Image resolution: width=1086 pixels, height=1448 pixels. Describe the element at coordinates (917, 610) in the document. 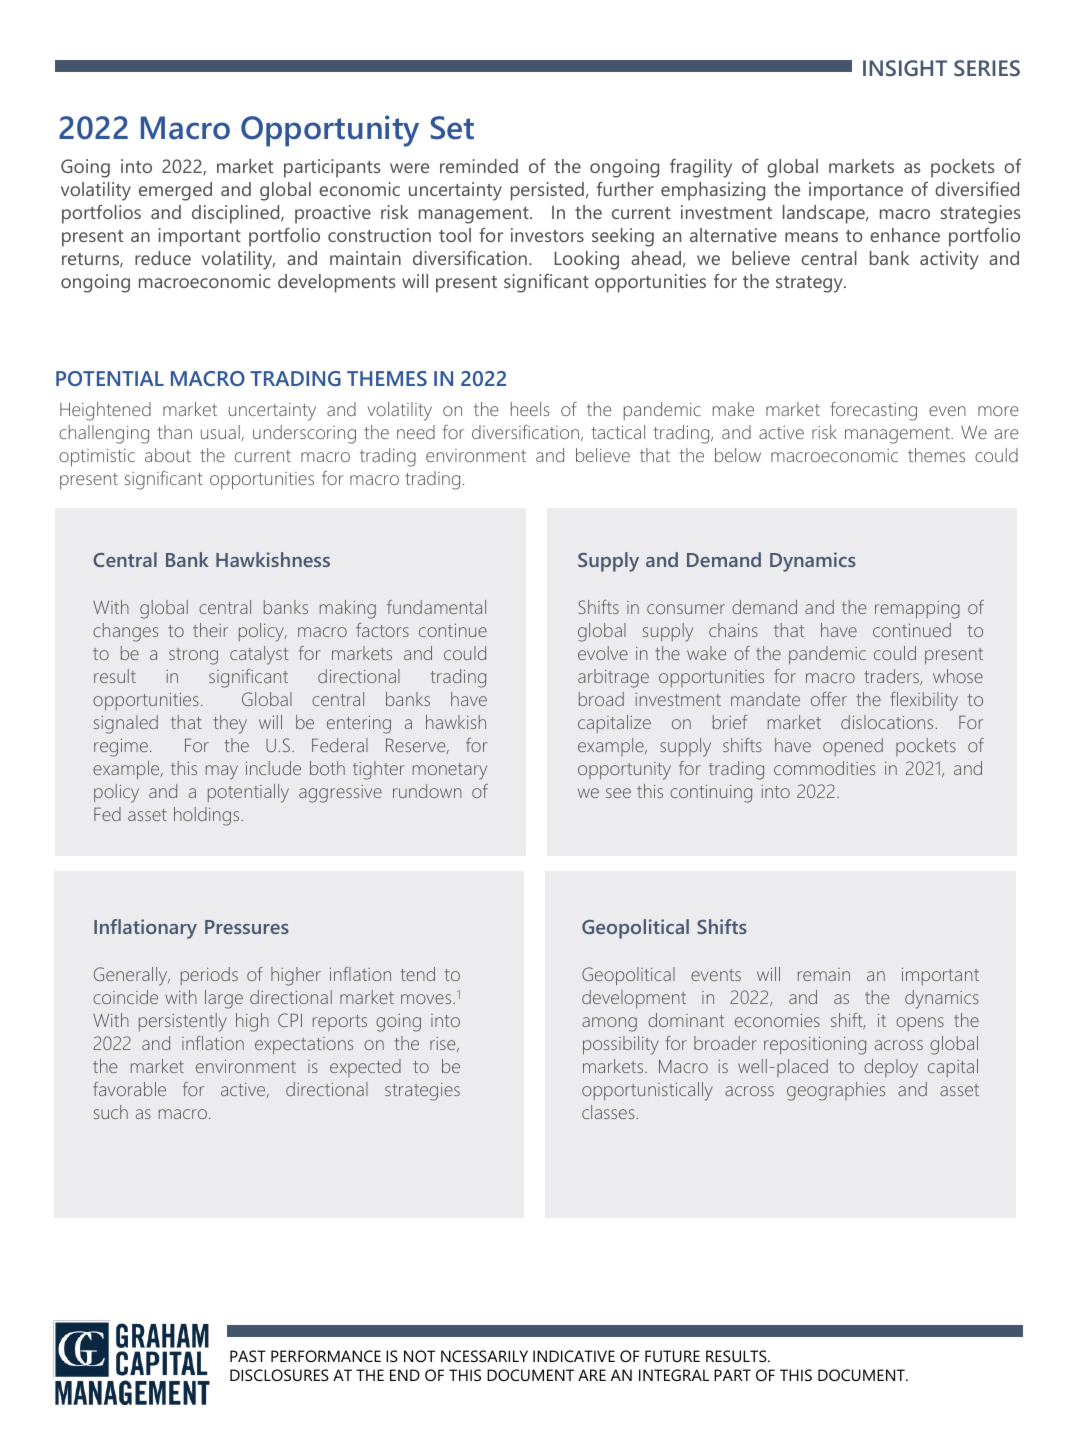

I see `remapping` at that location.
